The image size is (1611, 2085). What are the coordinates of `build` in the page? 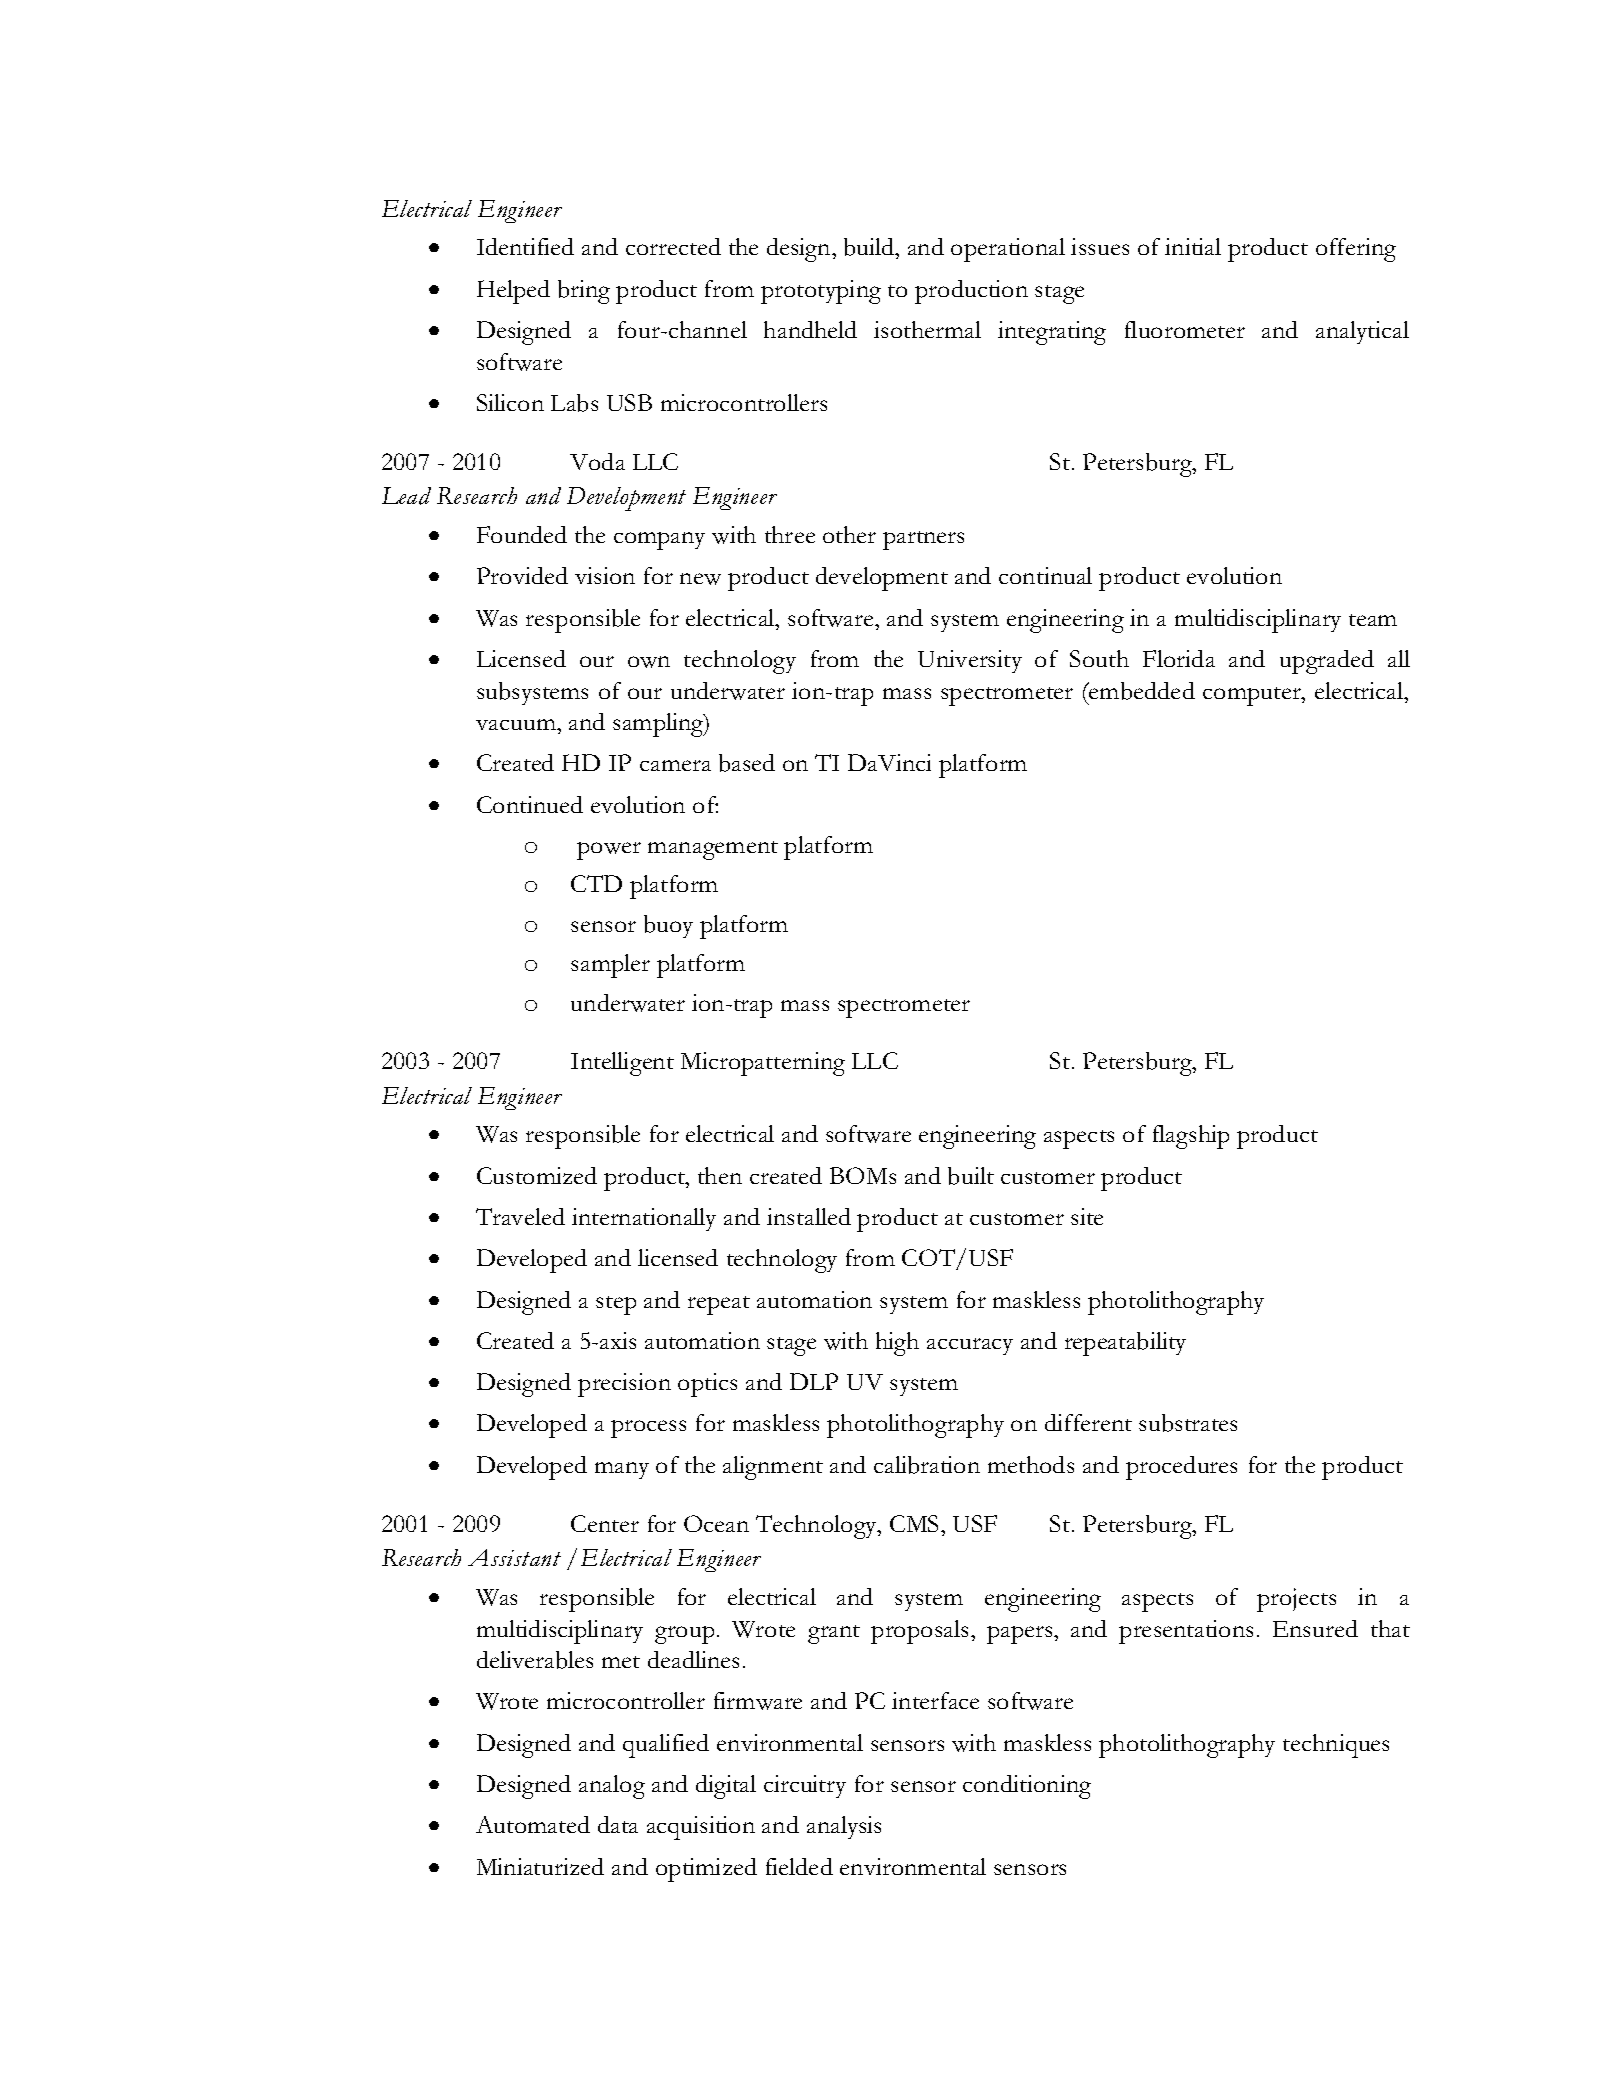 It's located at (870, 248).
